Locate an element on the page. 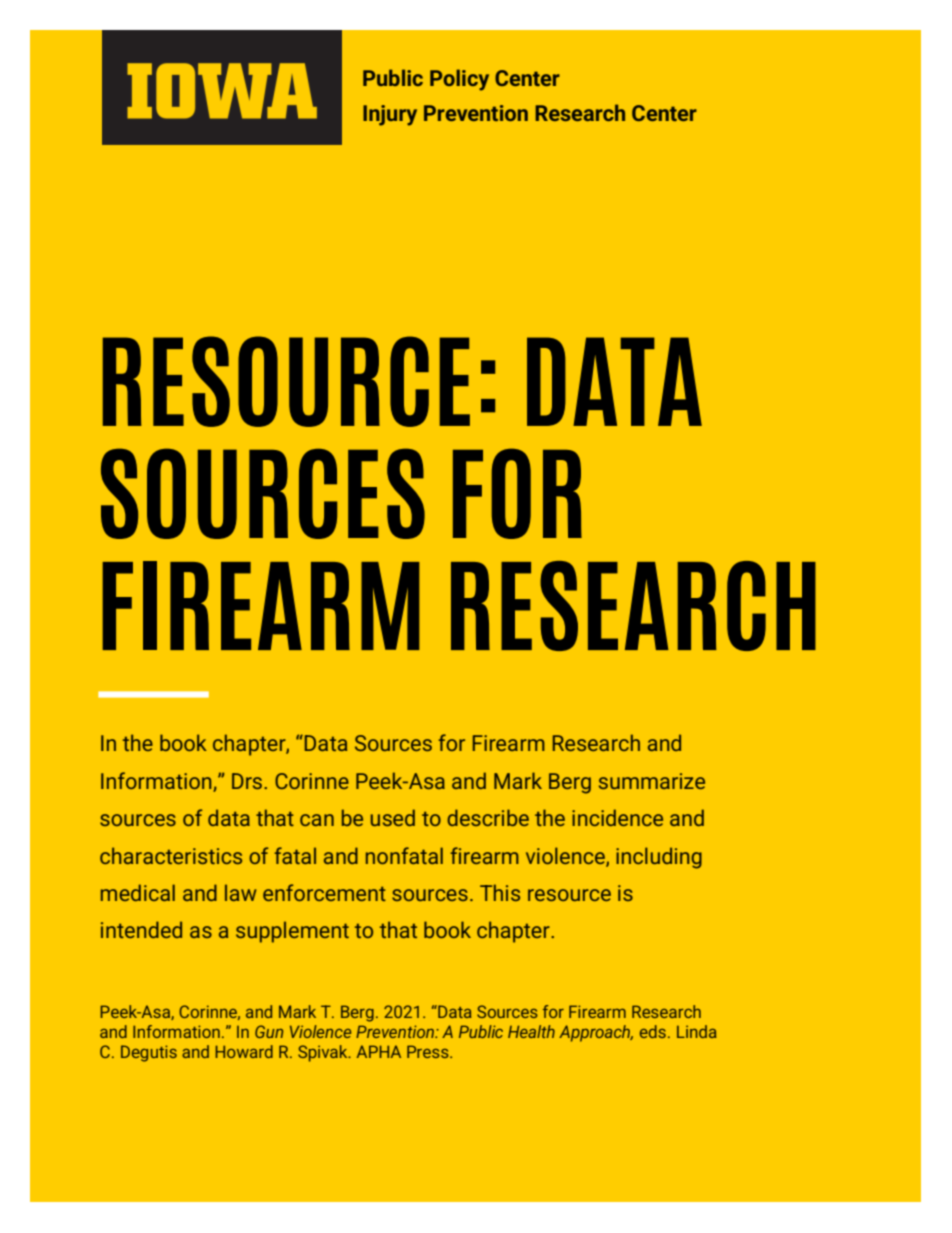 This image has width=952, height=1233. incidence is located at coordinates (617, 817).
